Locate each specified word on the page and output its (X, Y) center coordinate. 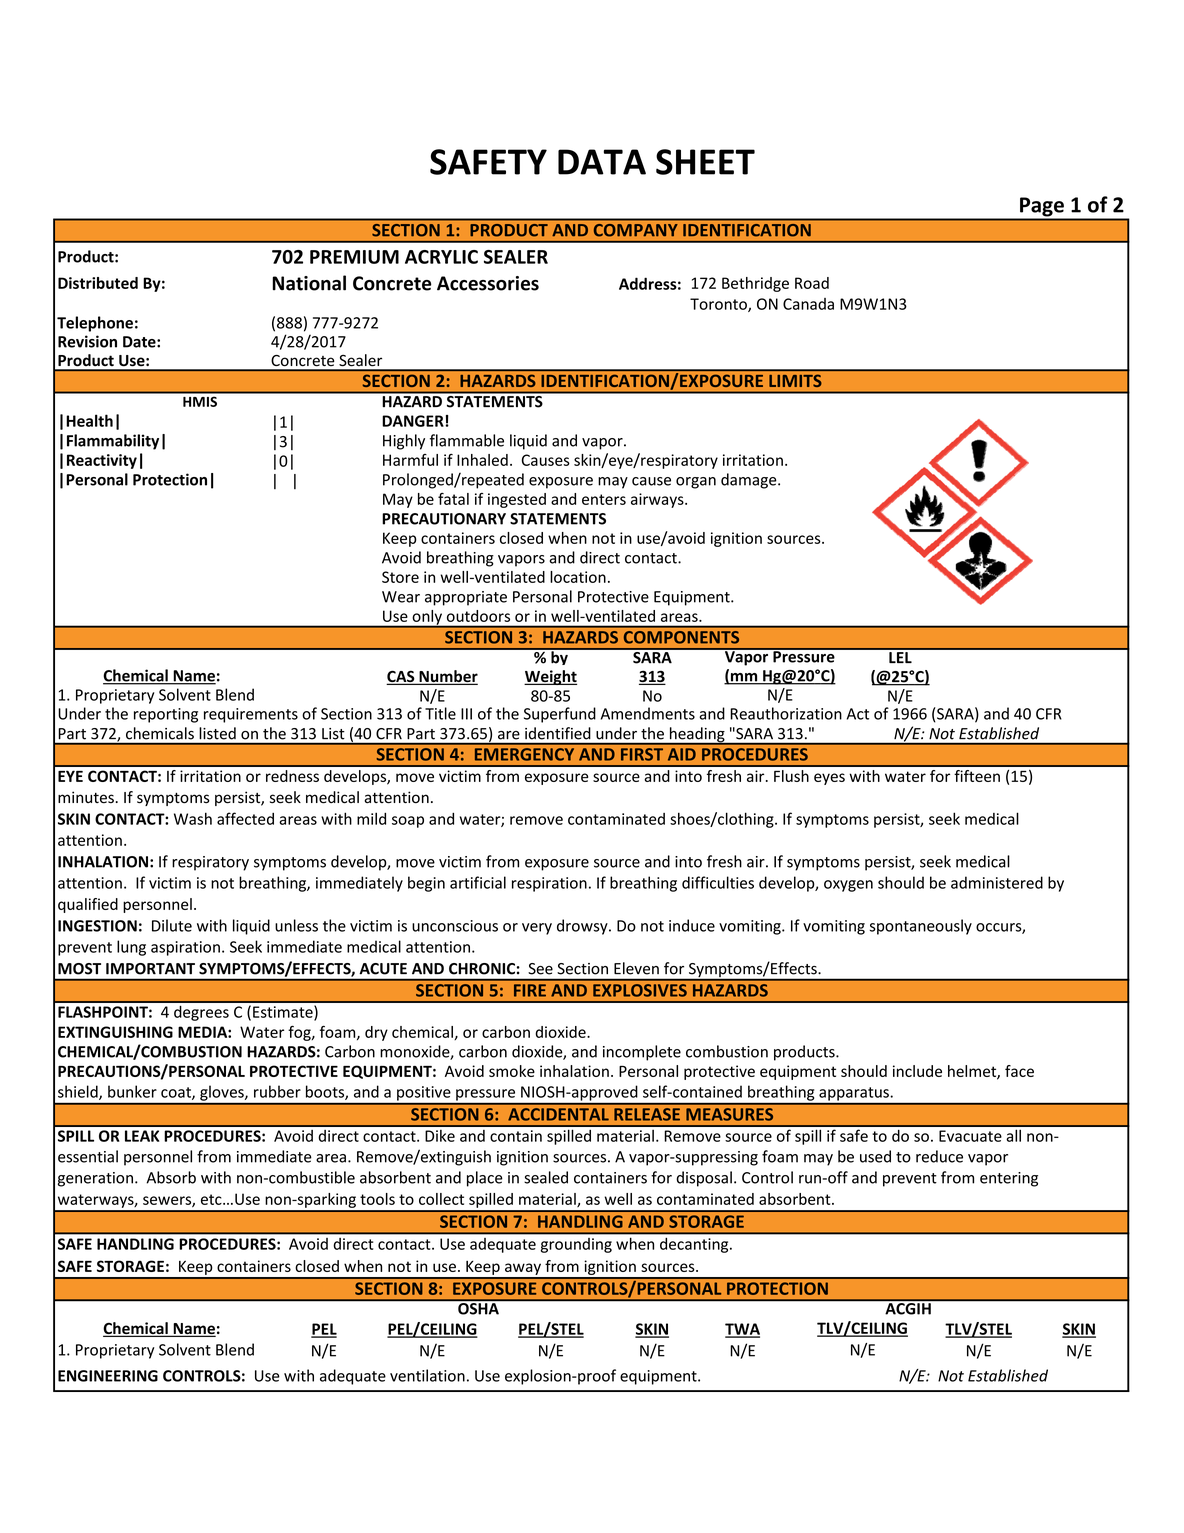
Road (812, 283)
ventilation (427, 1375)
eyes (829, 779)
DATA (602, 162)
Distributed (98, 283)
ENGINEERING (108, 1376)
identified (557, 733)
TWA (742, 1330)
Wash (193, 818)
